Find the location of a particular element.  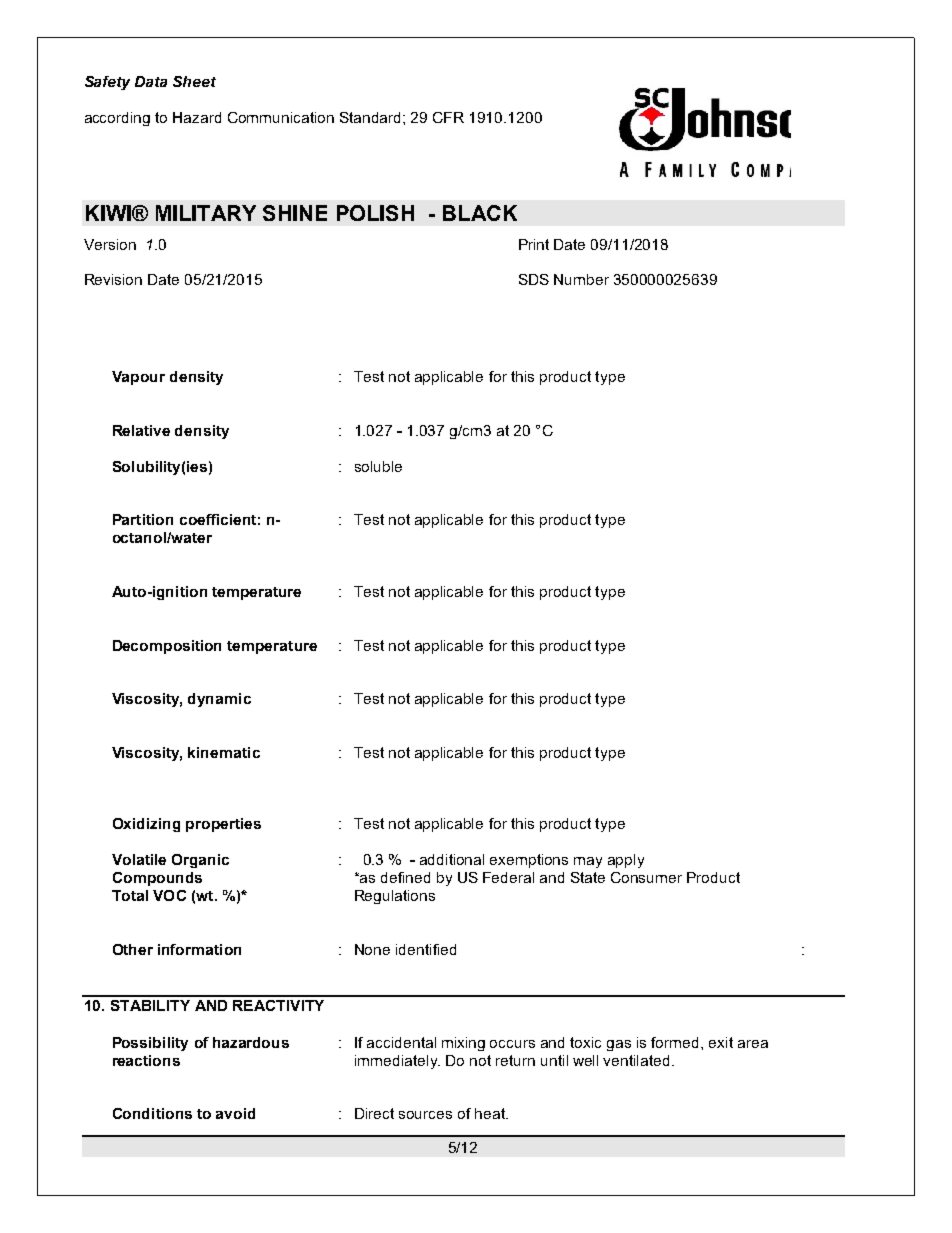

soluble is located at coordinates (378, 466).
